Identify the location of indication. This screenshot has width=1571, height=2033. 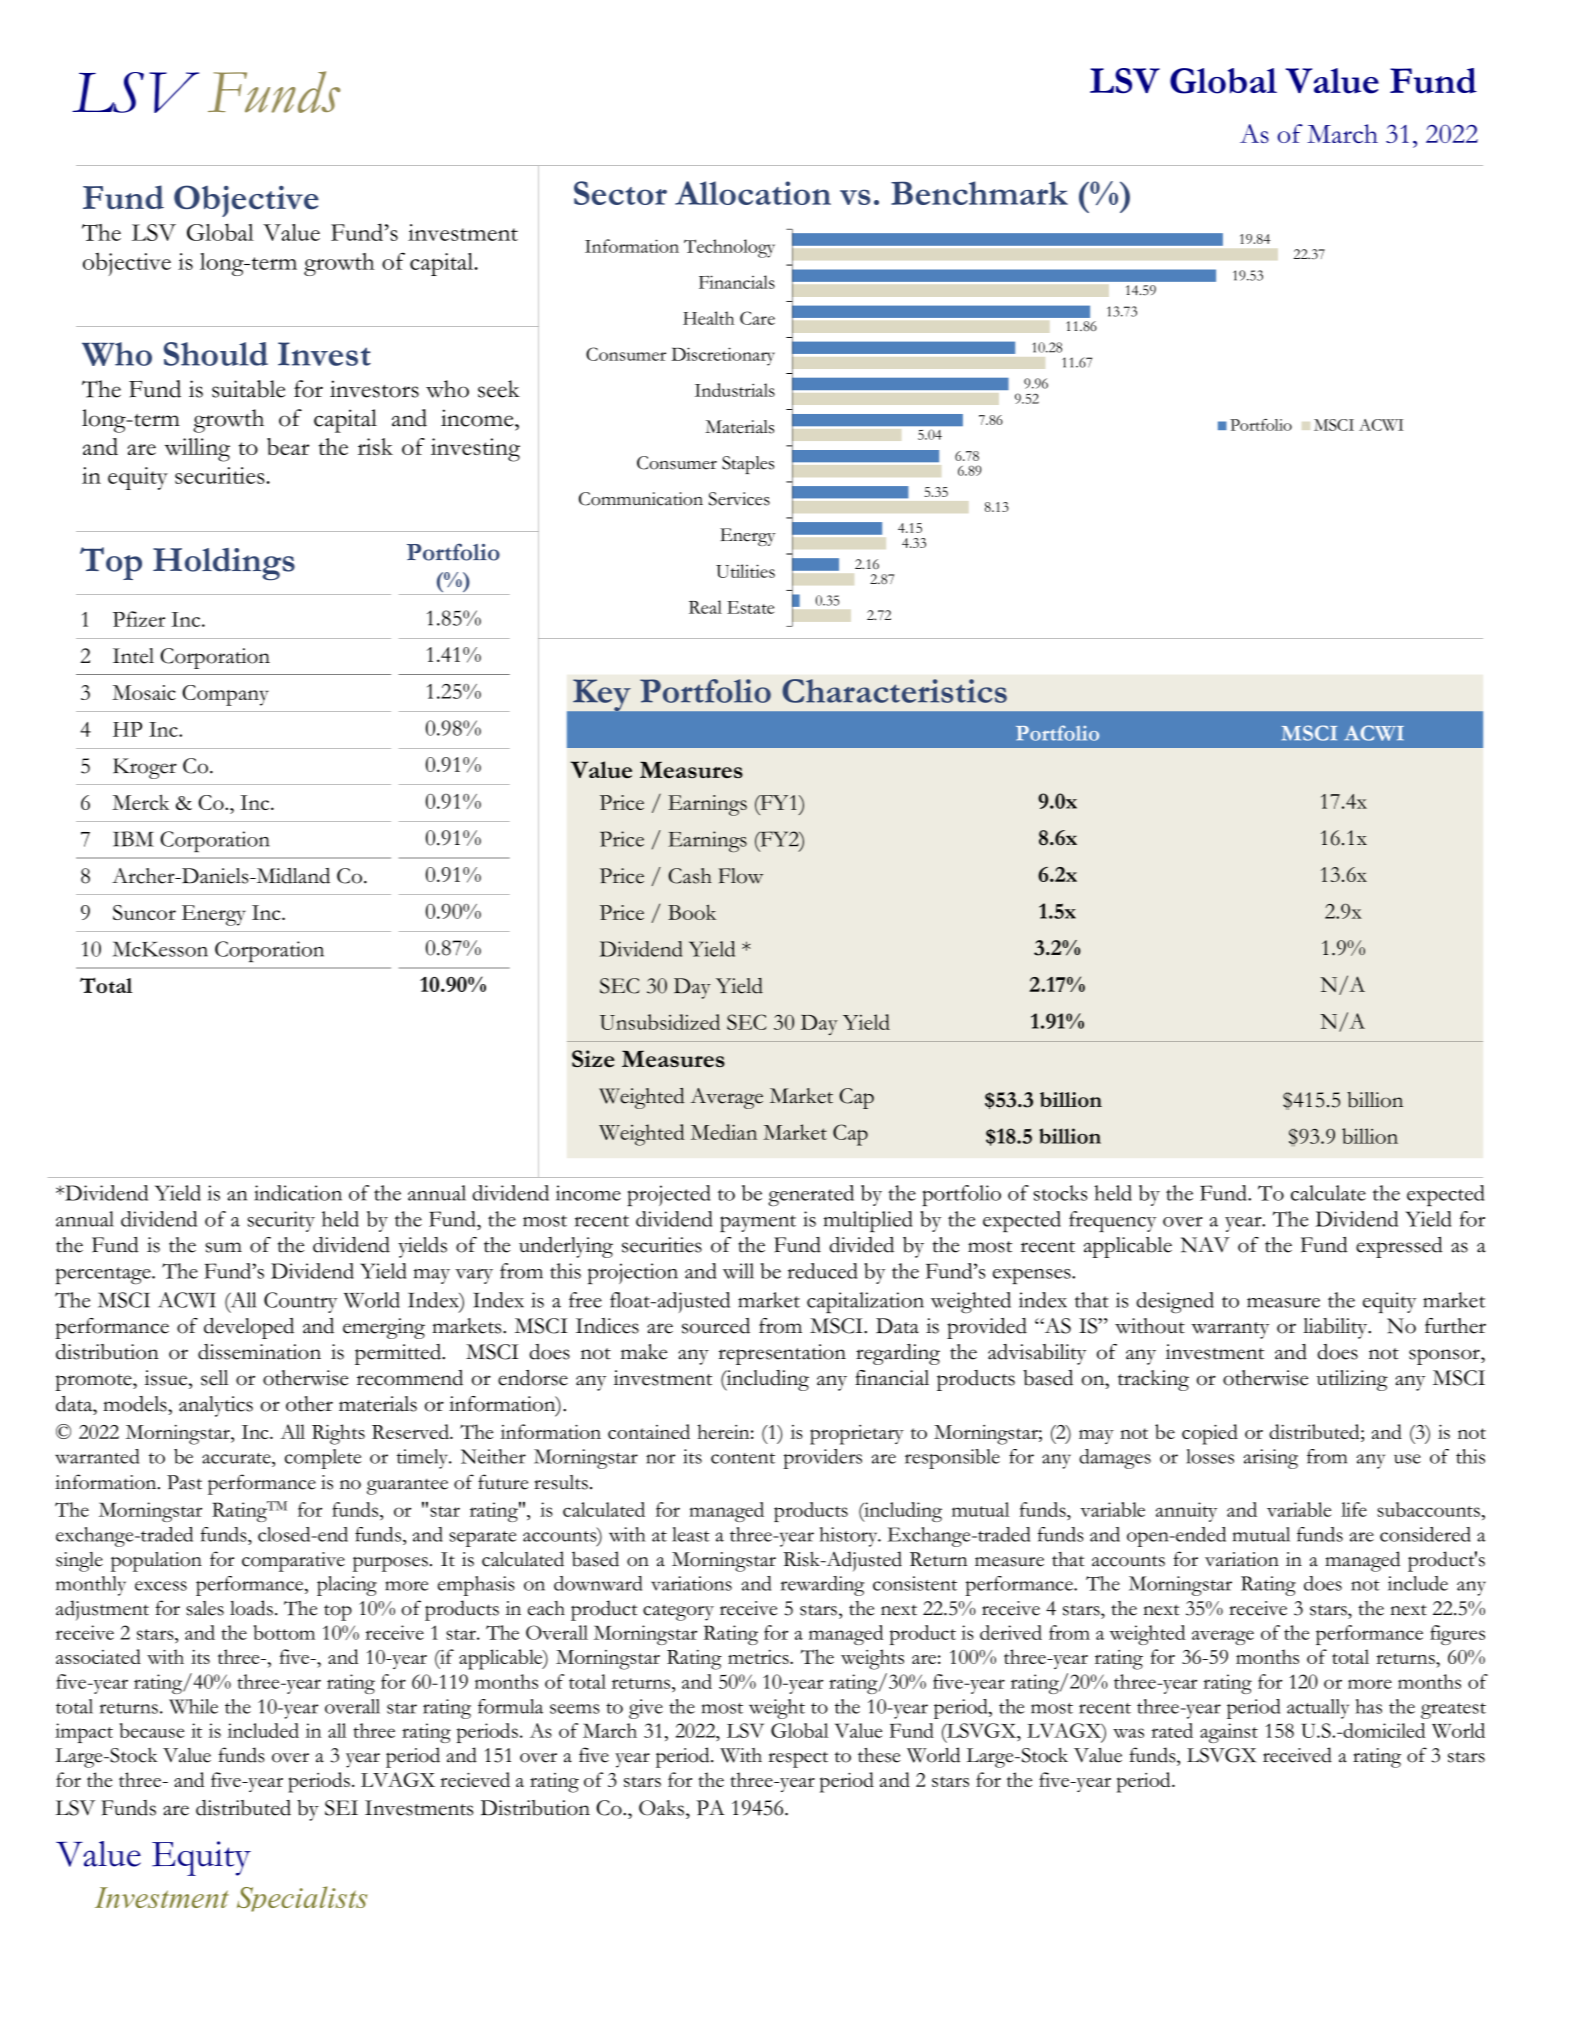
(298, 1193).
